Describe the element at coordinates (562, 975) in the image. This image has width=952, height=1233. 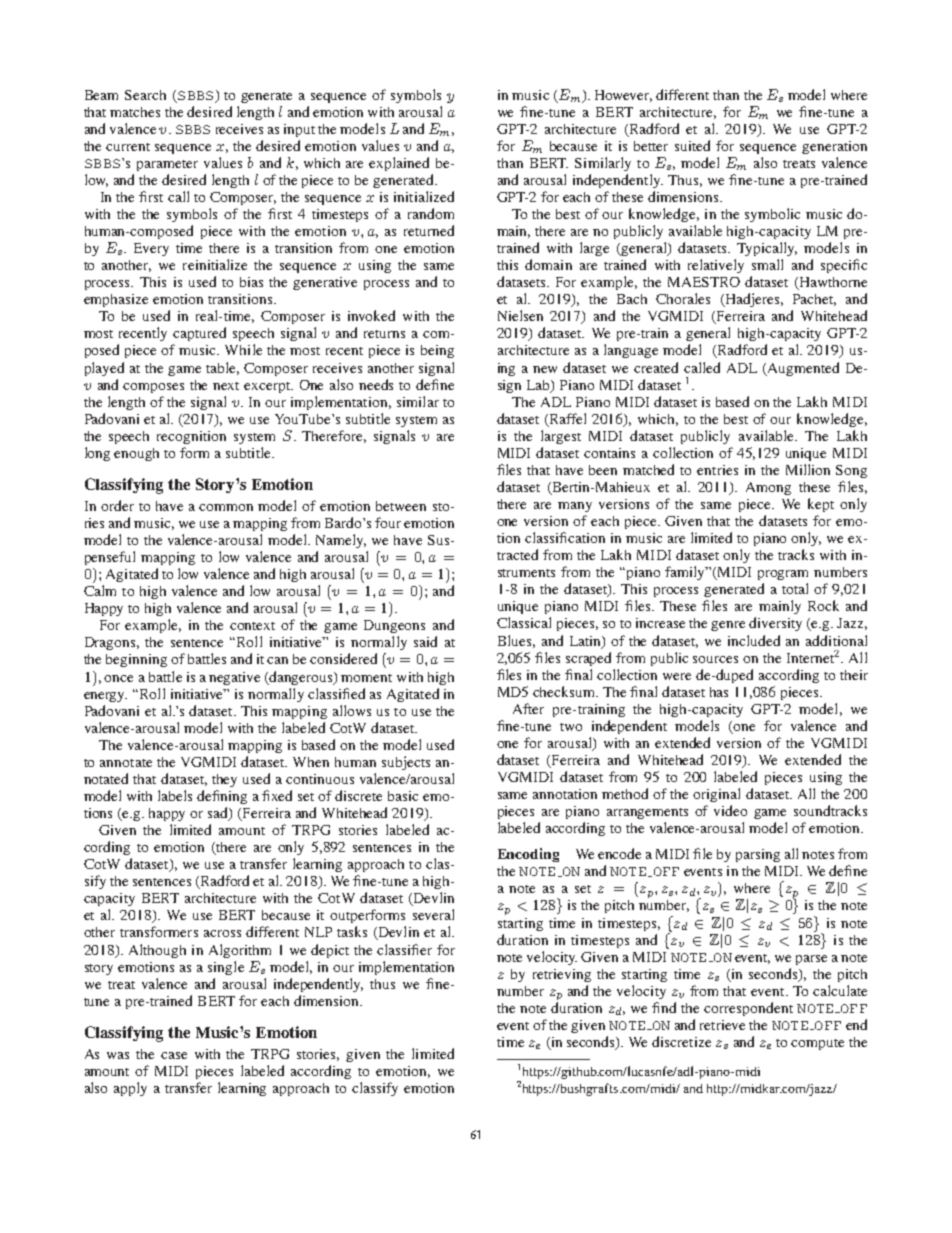
I see `retrieving` at that location.
